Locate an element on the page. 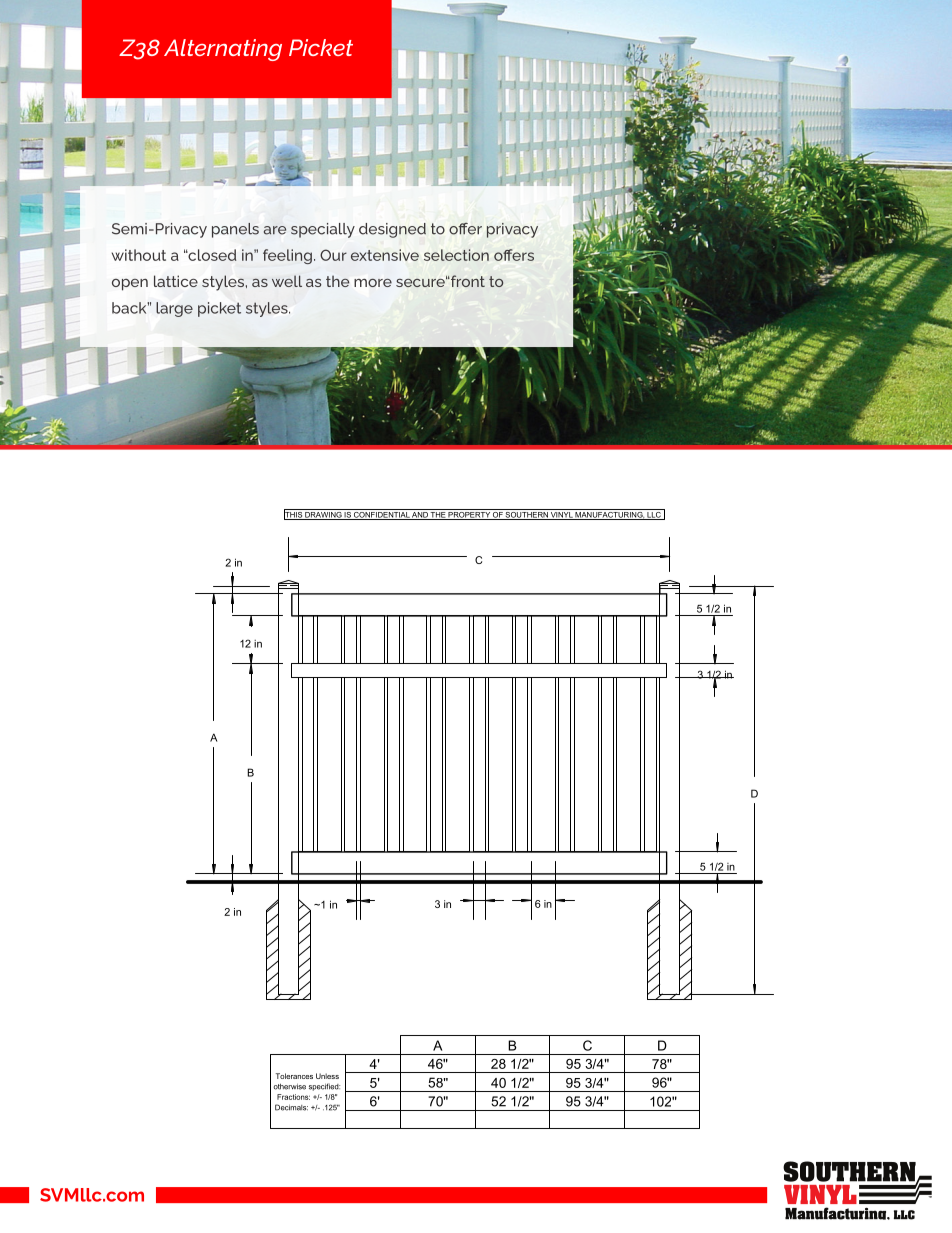  selection is located at coordinates (456, 255).
